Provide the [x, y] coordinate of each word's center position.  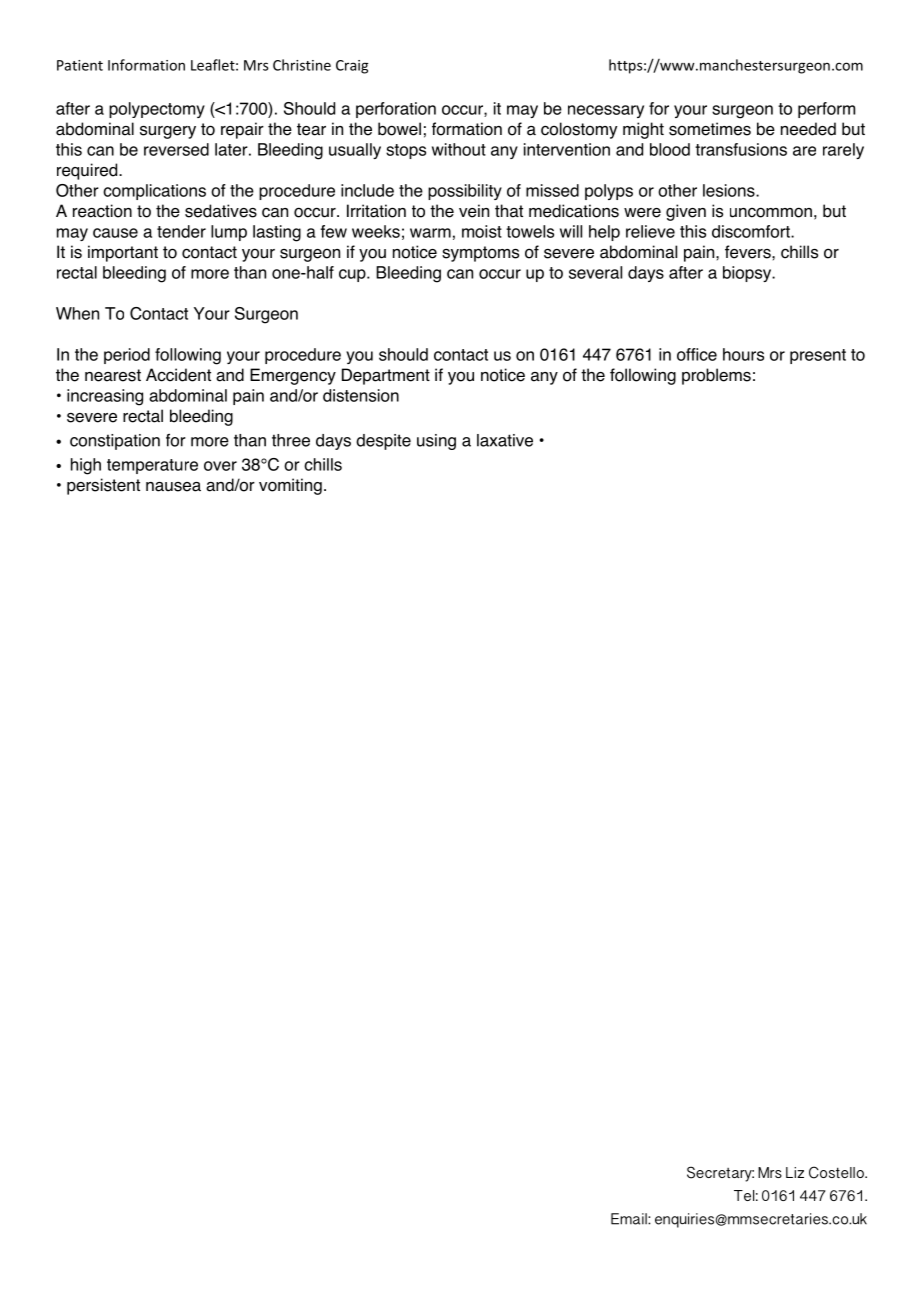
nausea [173, 487]
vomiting [290, 486]
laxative [505, 440]
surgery [168, 132]
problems [716, 376]
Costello [837, 1172]
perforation [396, 110]
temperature [152, 466]
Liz [795, 1172]
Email [630, 1219]
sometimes [710, 129]
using [436, 442]
